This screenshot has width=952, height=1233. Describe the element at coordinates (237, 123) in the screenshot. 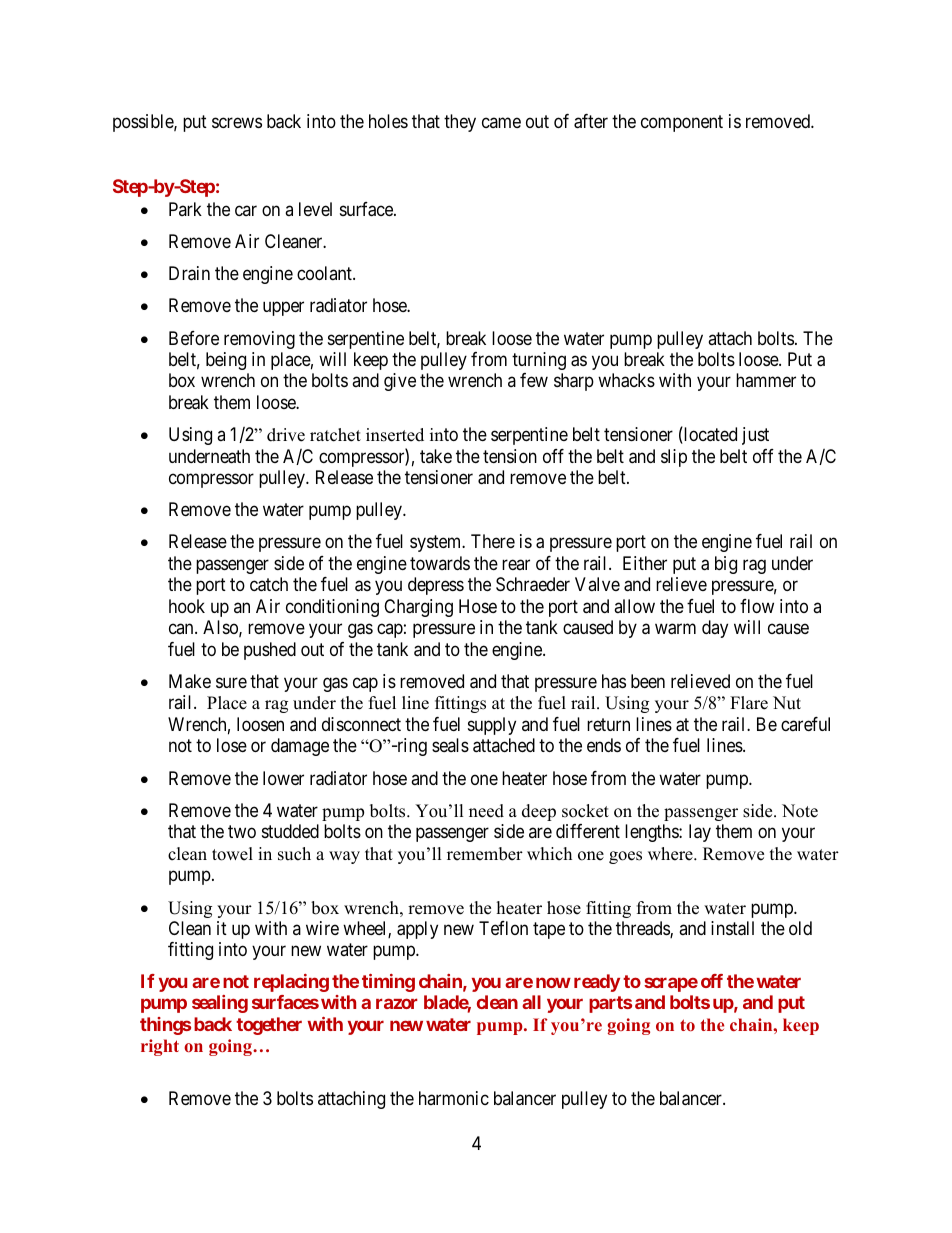

I see `screws` at that location.
